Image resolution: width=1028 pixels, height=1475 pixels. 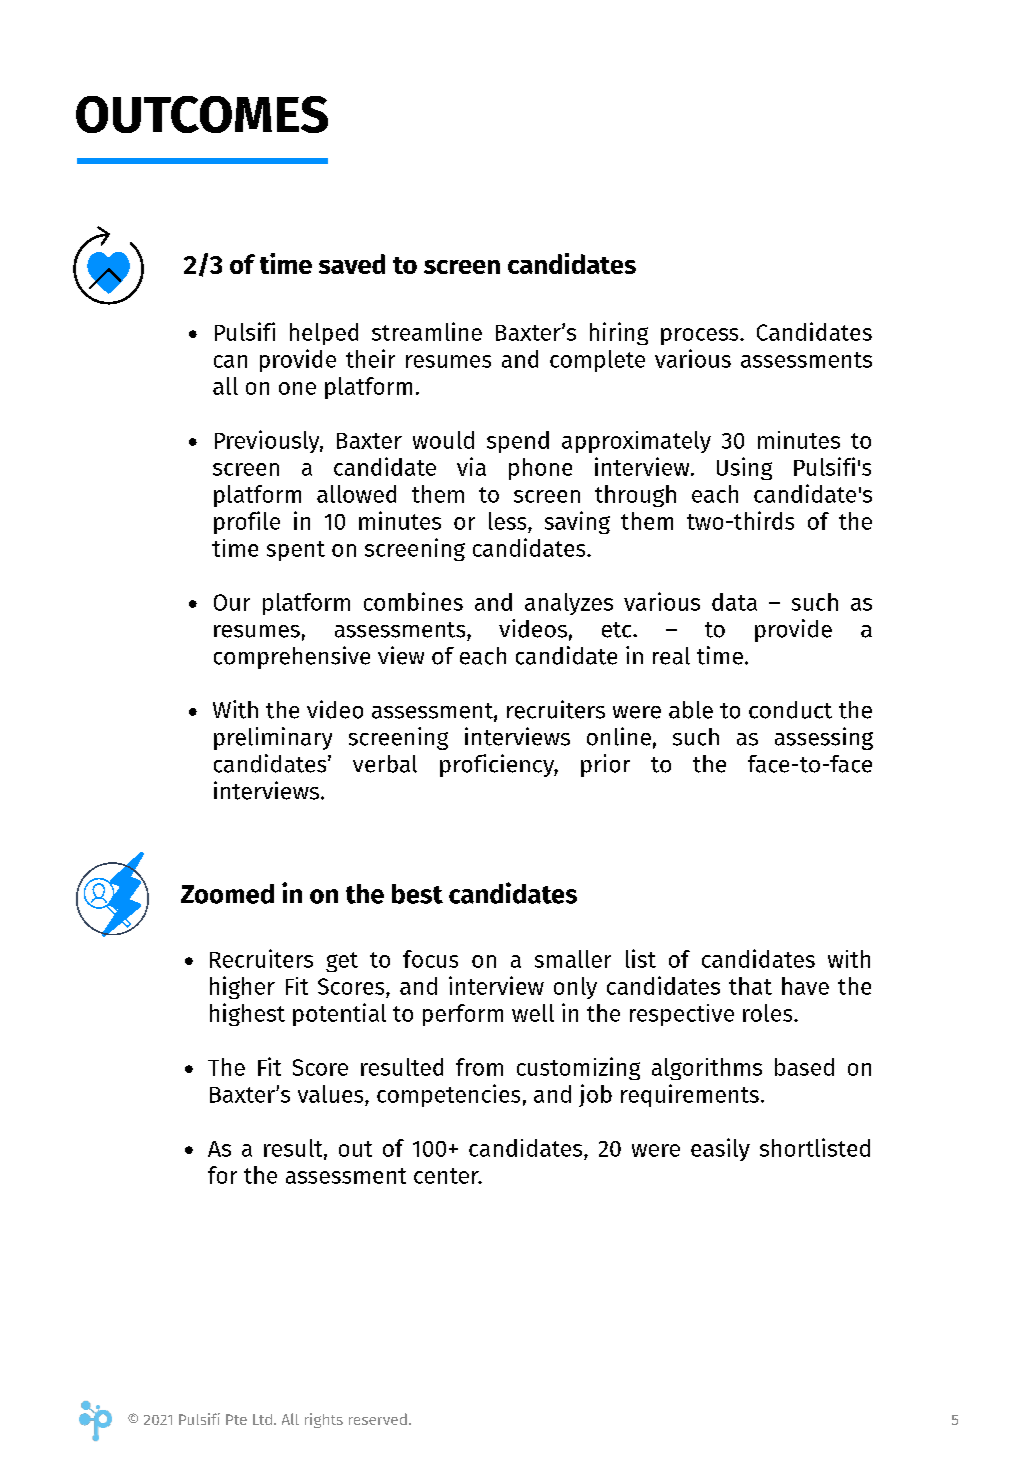 What do you see at coordinates (790, 710) in the screenshot?
I see `conduct` at bounding box center [790, 710].
